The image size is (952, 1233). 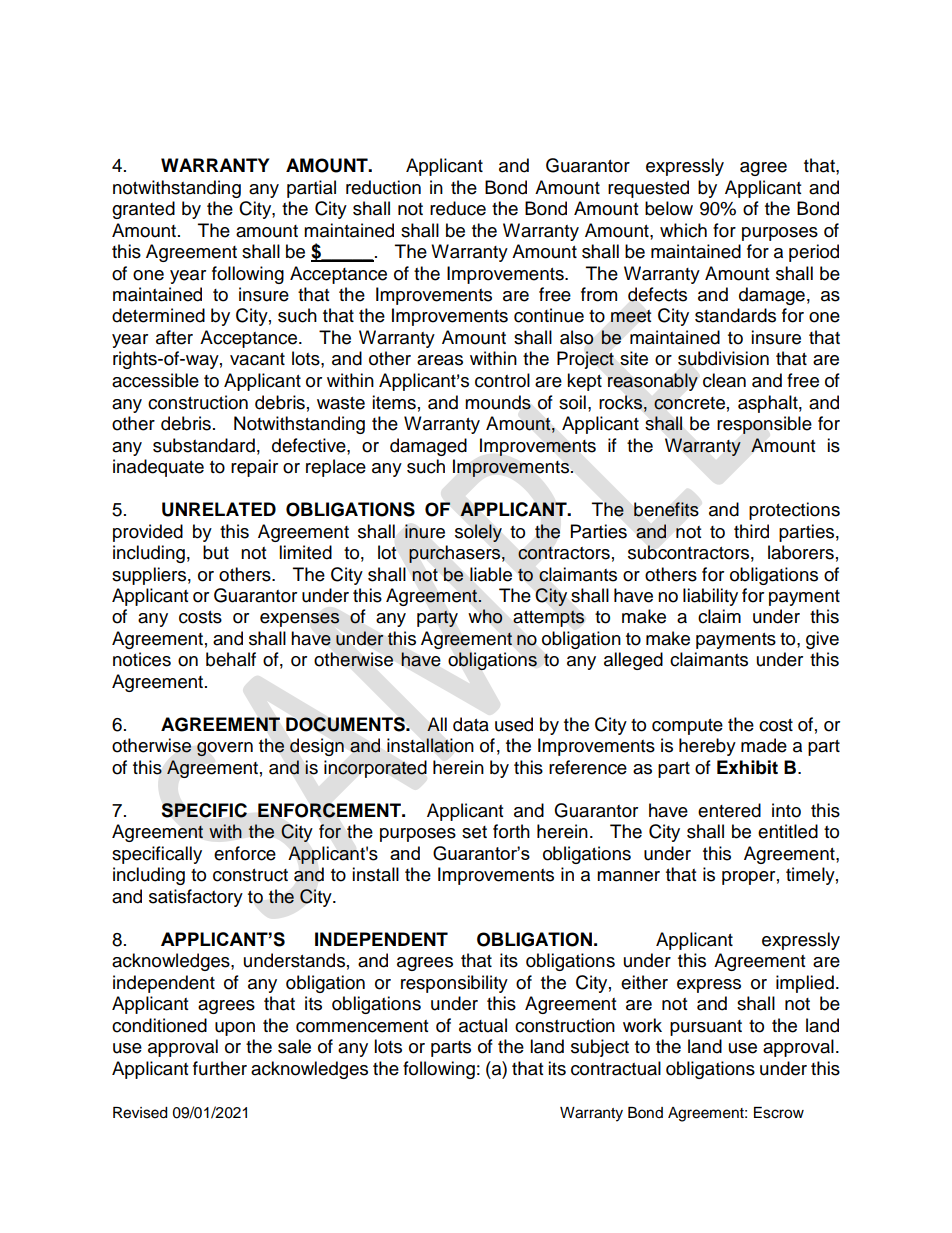 What do you see at coordinates (751, 531) in the image?
I see `third` at bounding box center [751, 531].
